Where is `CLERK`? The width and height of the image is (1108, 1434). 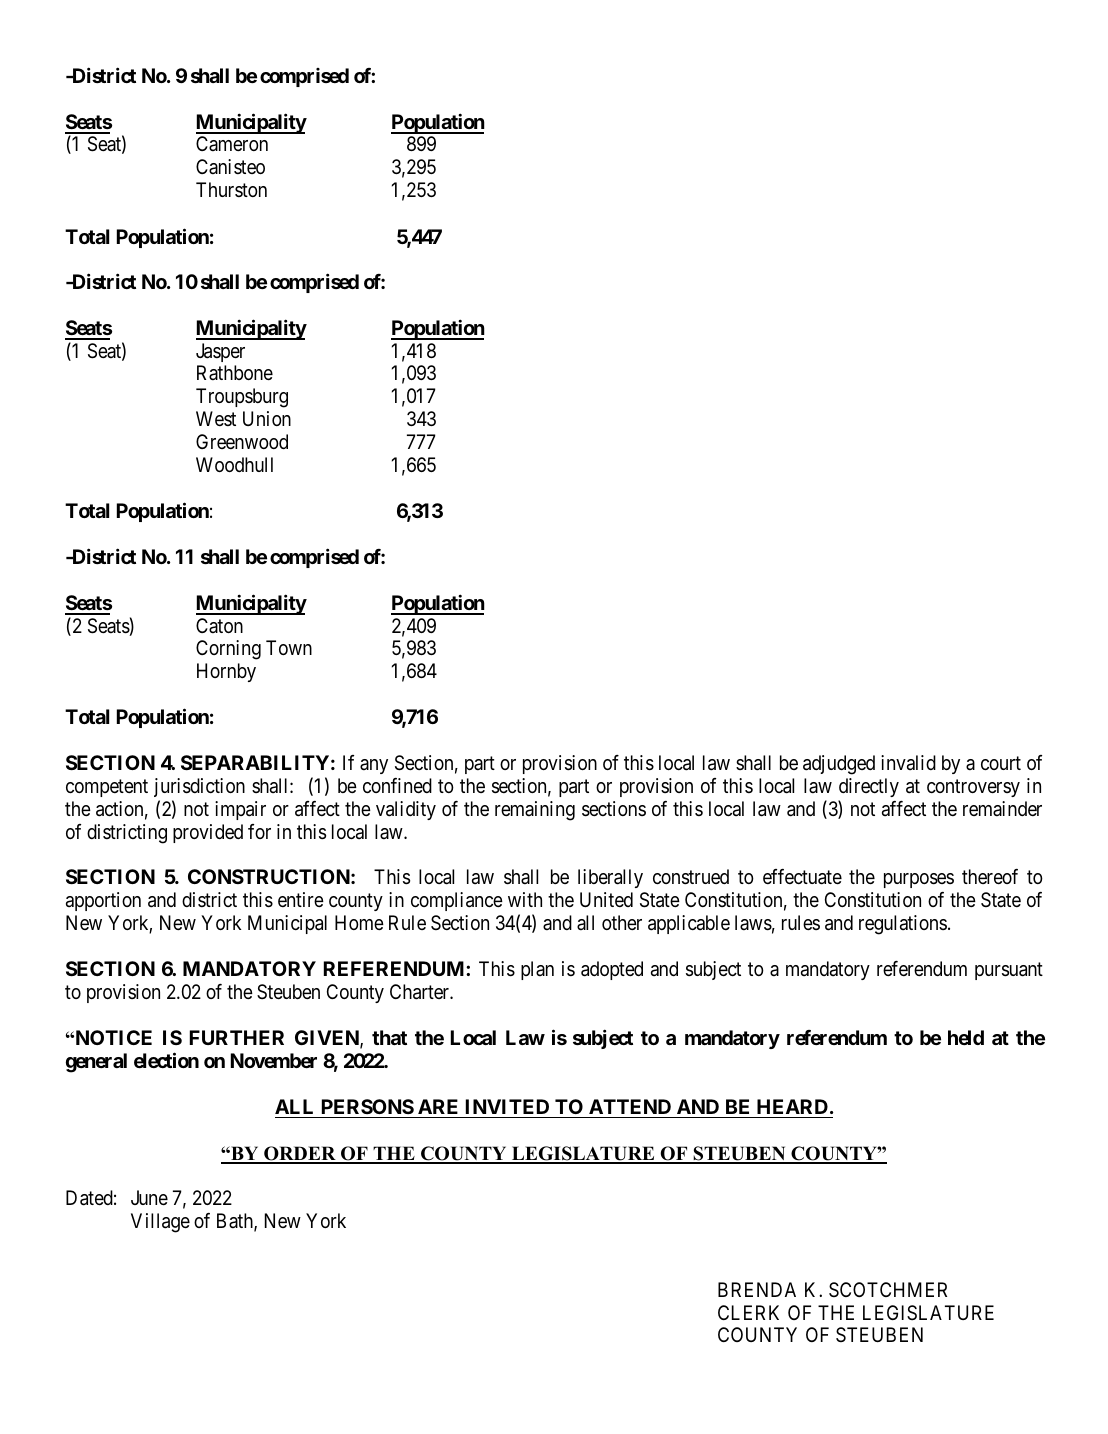 CLERK is located at coordinates (748, 1312).
